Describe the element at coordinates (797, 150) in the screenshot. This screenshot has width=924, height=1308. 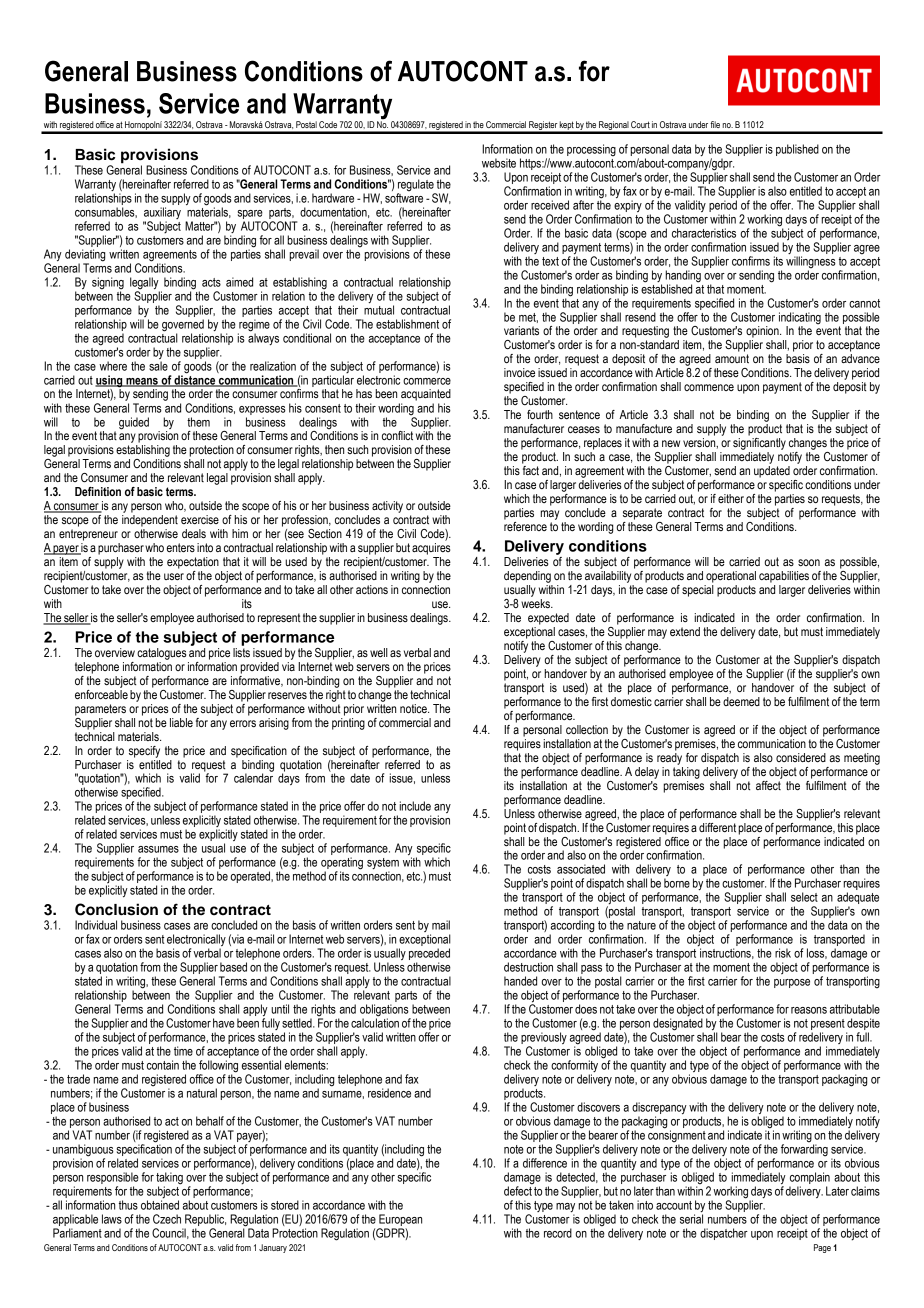
I see `published` at that location.
